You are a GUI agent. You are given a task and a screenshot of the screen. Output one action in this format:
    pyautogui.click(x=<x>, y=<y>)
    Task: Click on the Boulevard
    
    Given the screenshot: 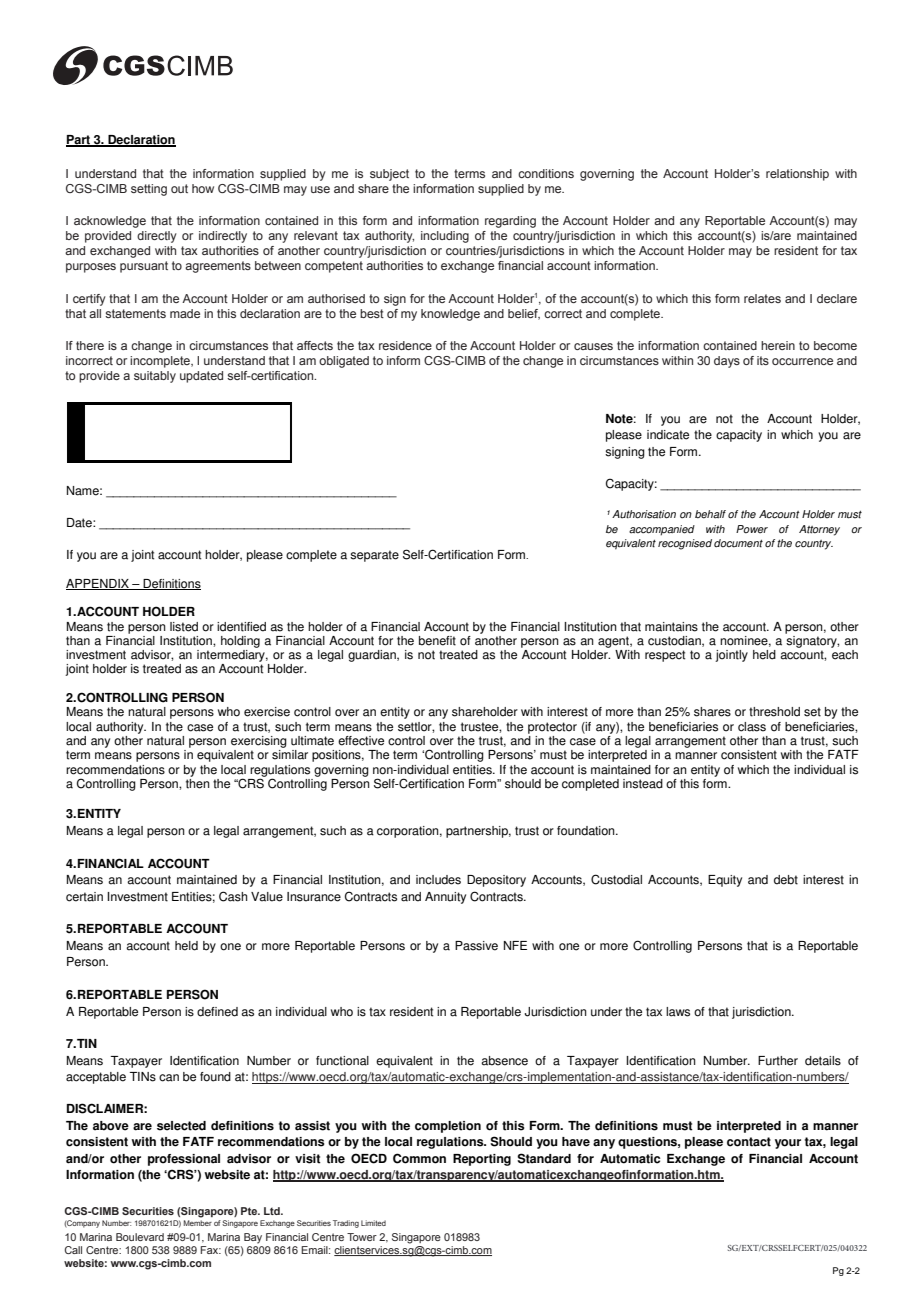 What is the action you would take?
    pyautogui.click(x=140, y=1237)
